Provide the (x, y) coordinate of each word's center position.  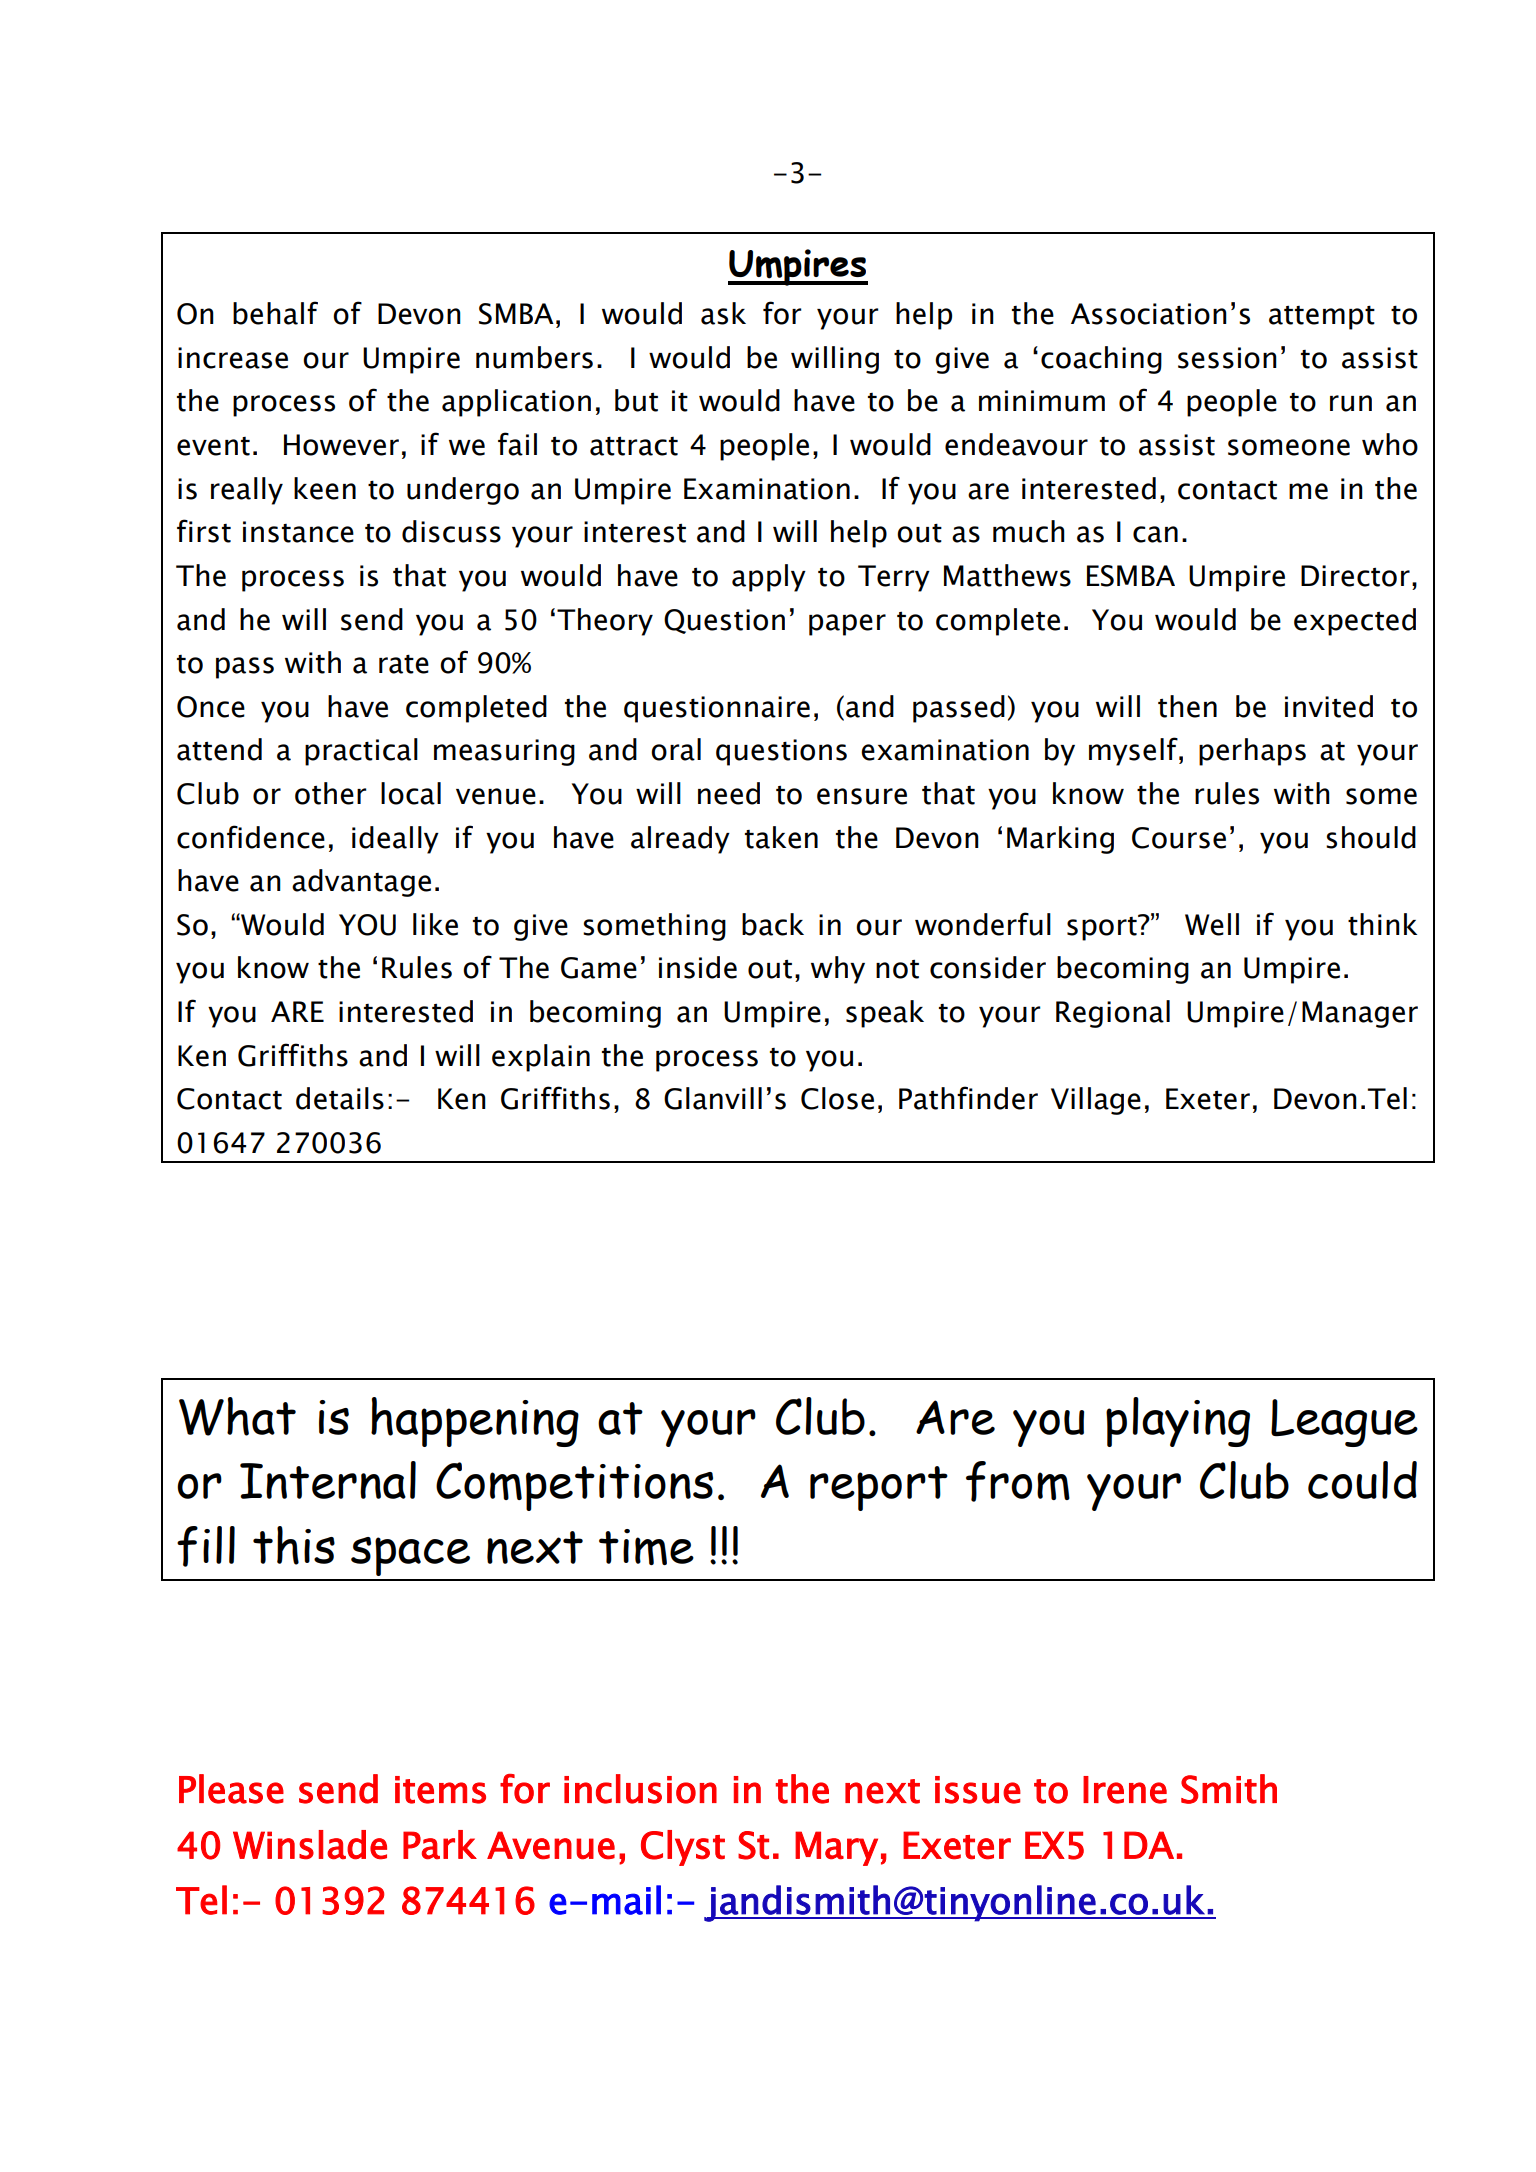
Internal (328, 1480)
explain (541, 1058)
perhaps (1252, 752)
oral (676, 749)
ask (723, 313)
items (440, 1790)
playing (1178, 1422)
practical (361, 752)
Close (837, 1098)
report (879, 1488)
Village (1096, 1101)
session (1227, 358)
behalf (275, 313)
